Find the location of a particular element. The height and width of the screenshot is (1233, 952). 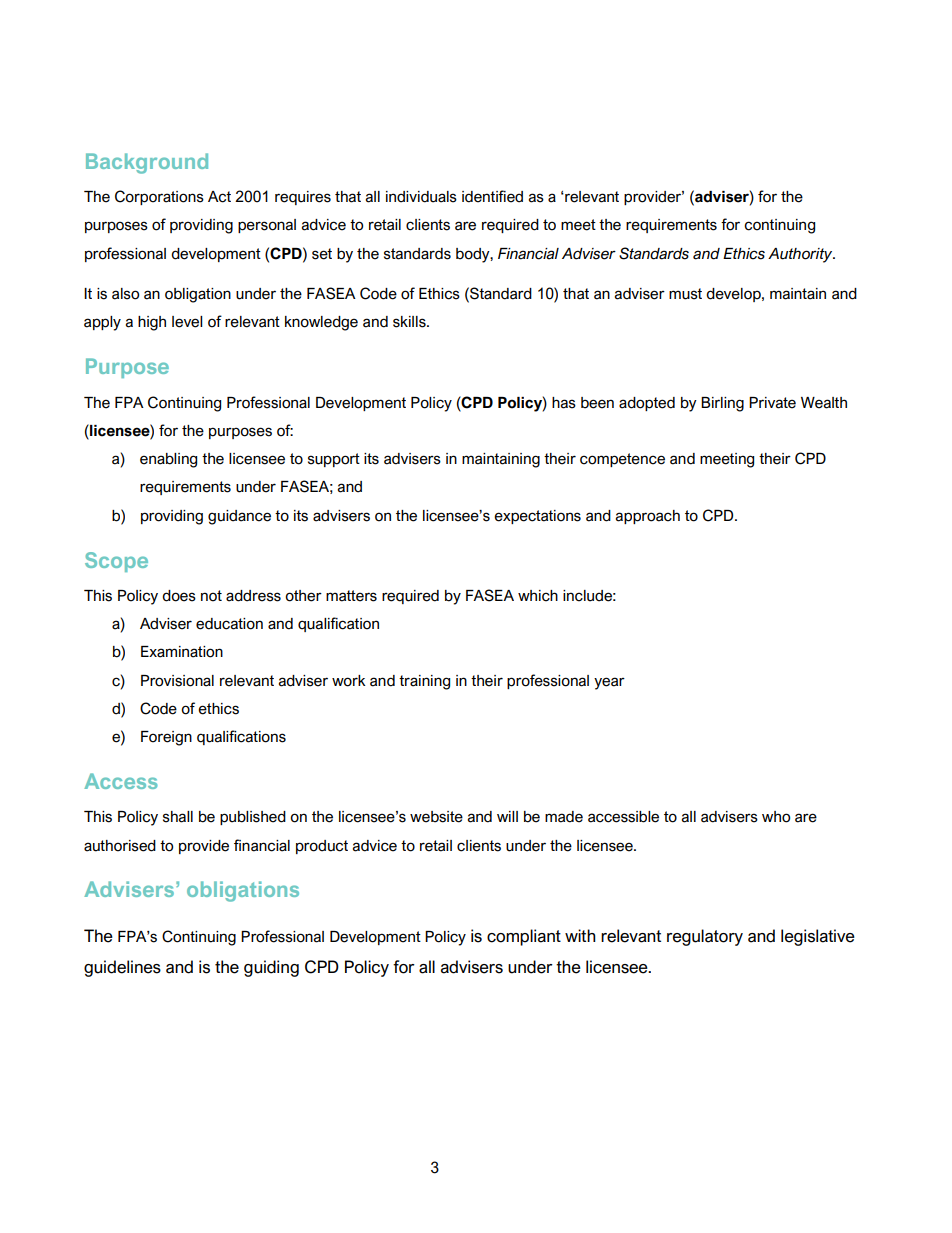

level is located at coordinates (187, 322).
